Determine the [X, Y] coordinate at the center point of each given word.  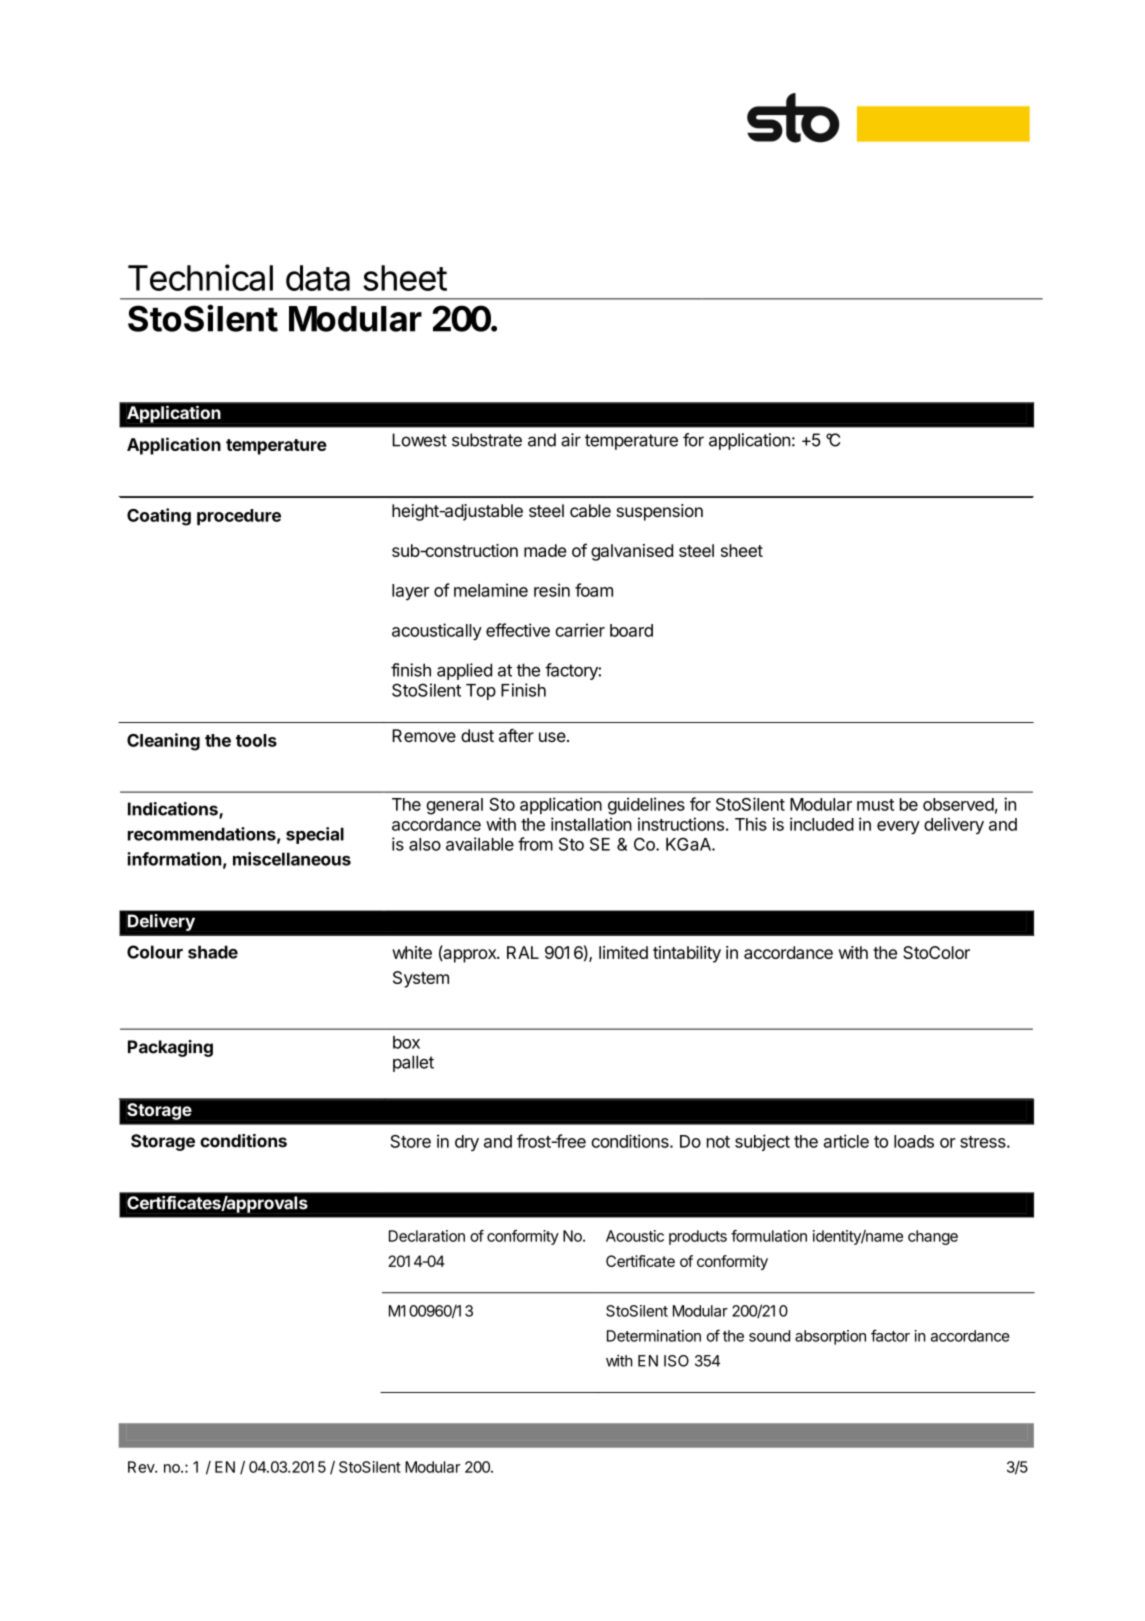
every [898, 828]
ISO [676, 1361]
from [535, 844]
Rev [142, 1467]
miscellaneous [292, 859]
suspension [660, 512]
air [571, 440]
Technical [200, 277]
